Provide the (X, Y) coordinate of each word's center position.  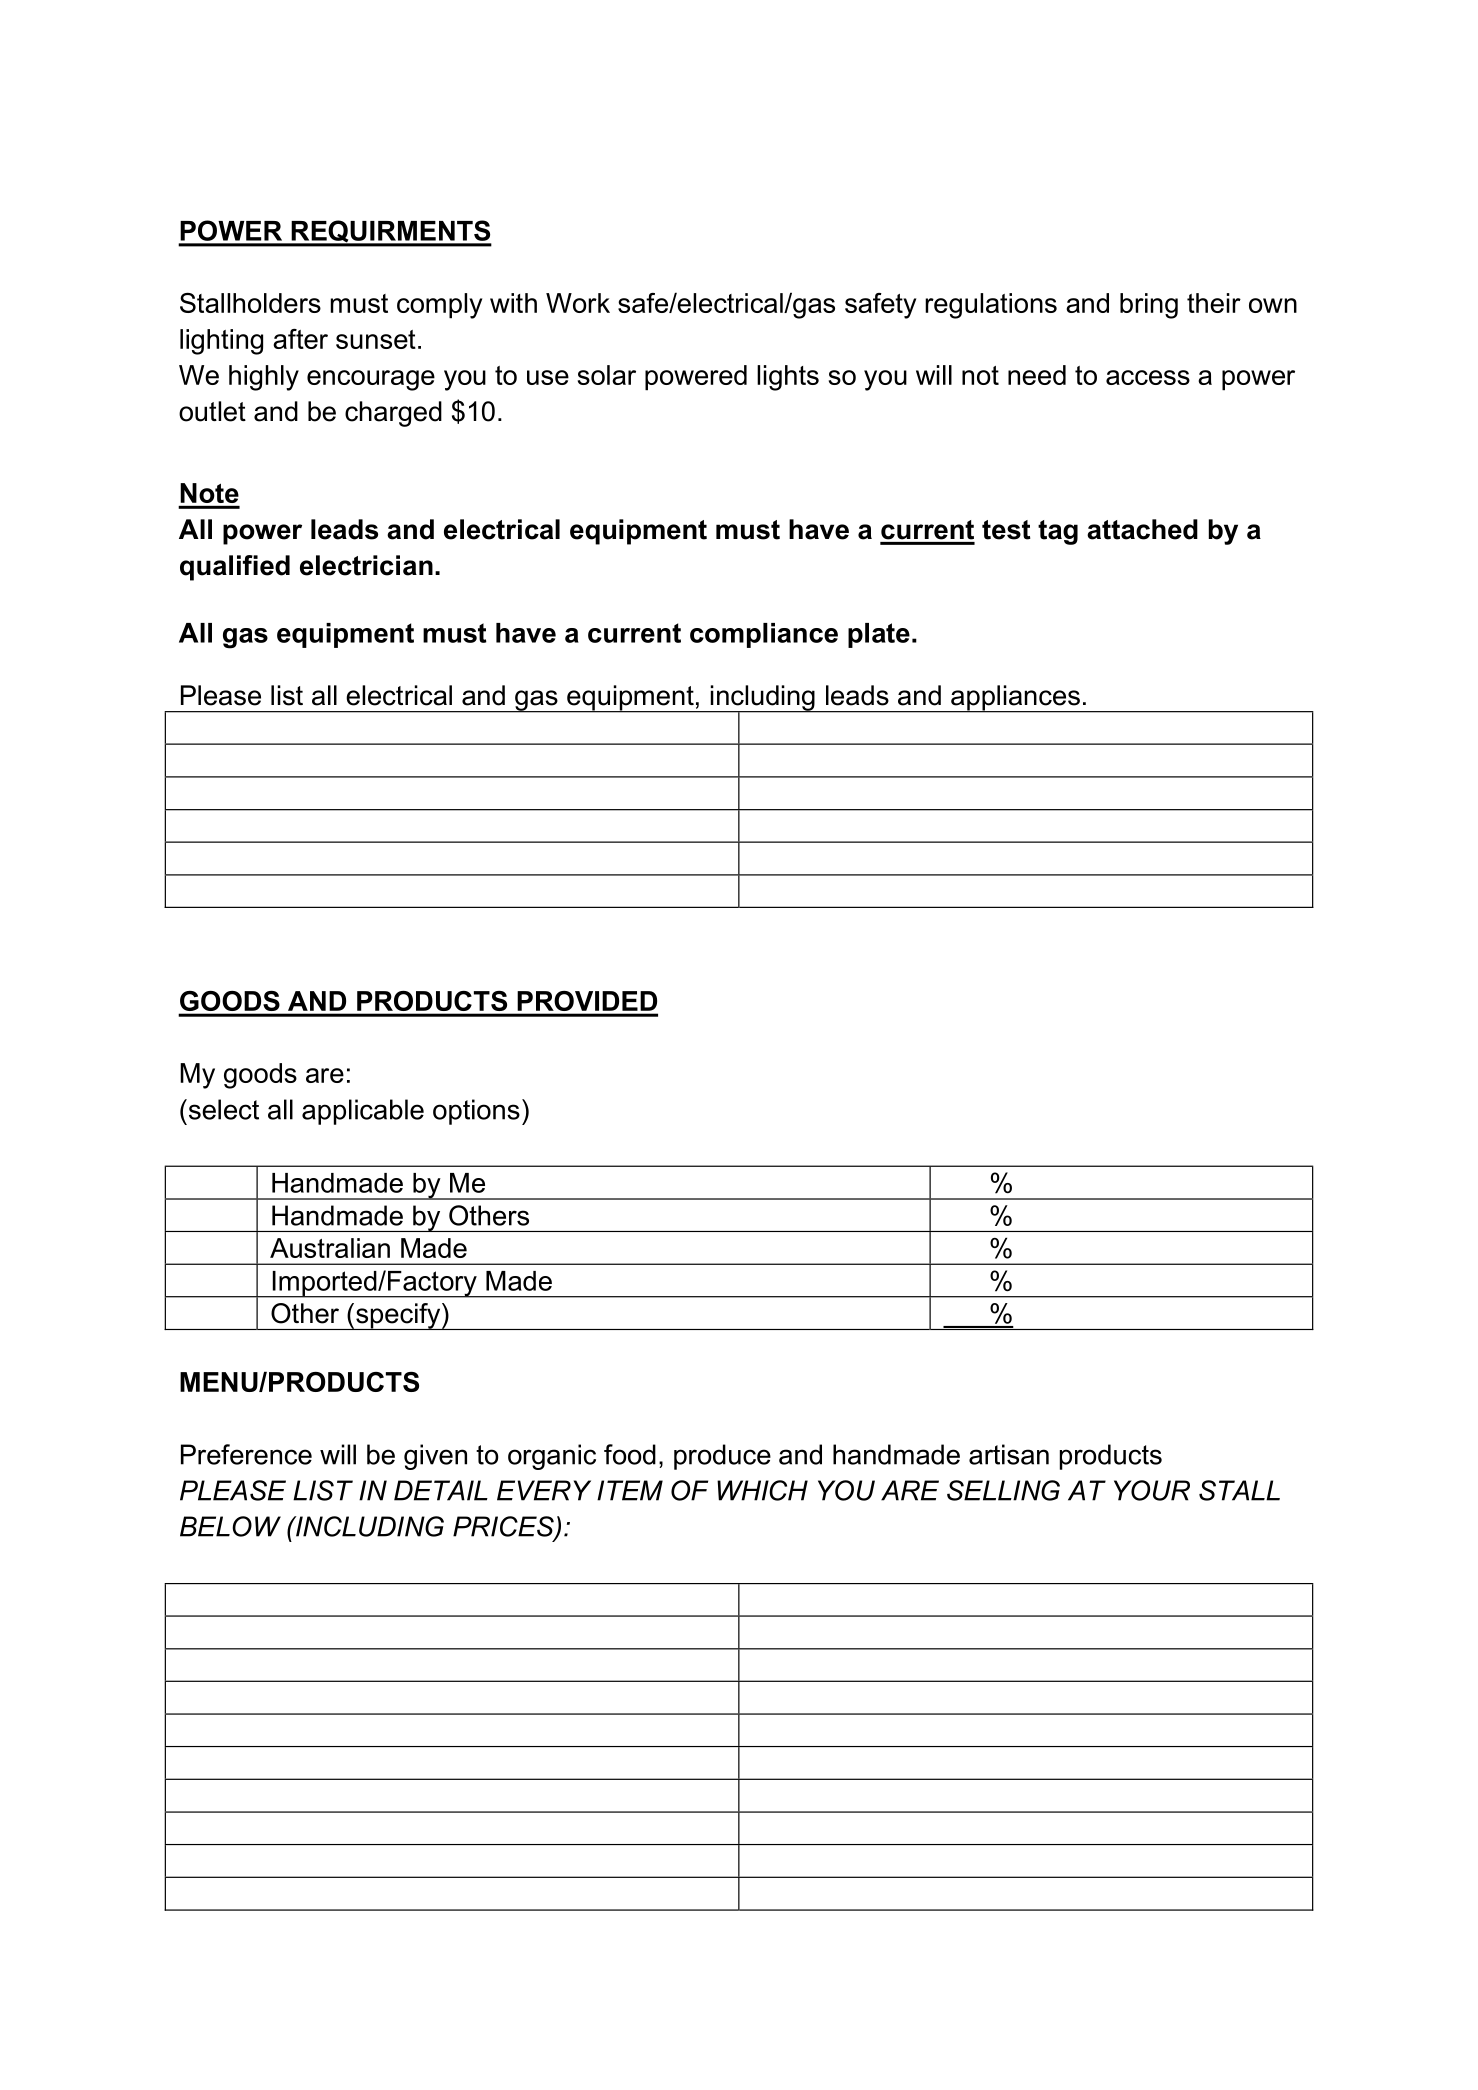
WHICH (762, 1490)
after (300, 339)
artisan (1009, 1454)
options (476, 1112)
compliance (764, 635)
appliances (1015, 699)
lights (788, 378)
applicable (363, 1112)
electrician (366, 565)
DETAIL (441, 1490)
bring (1149, 306)
